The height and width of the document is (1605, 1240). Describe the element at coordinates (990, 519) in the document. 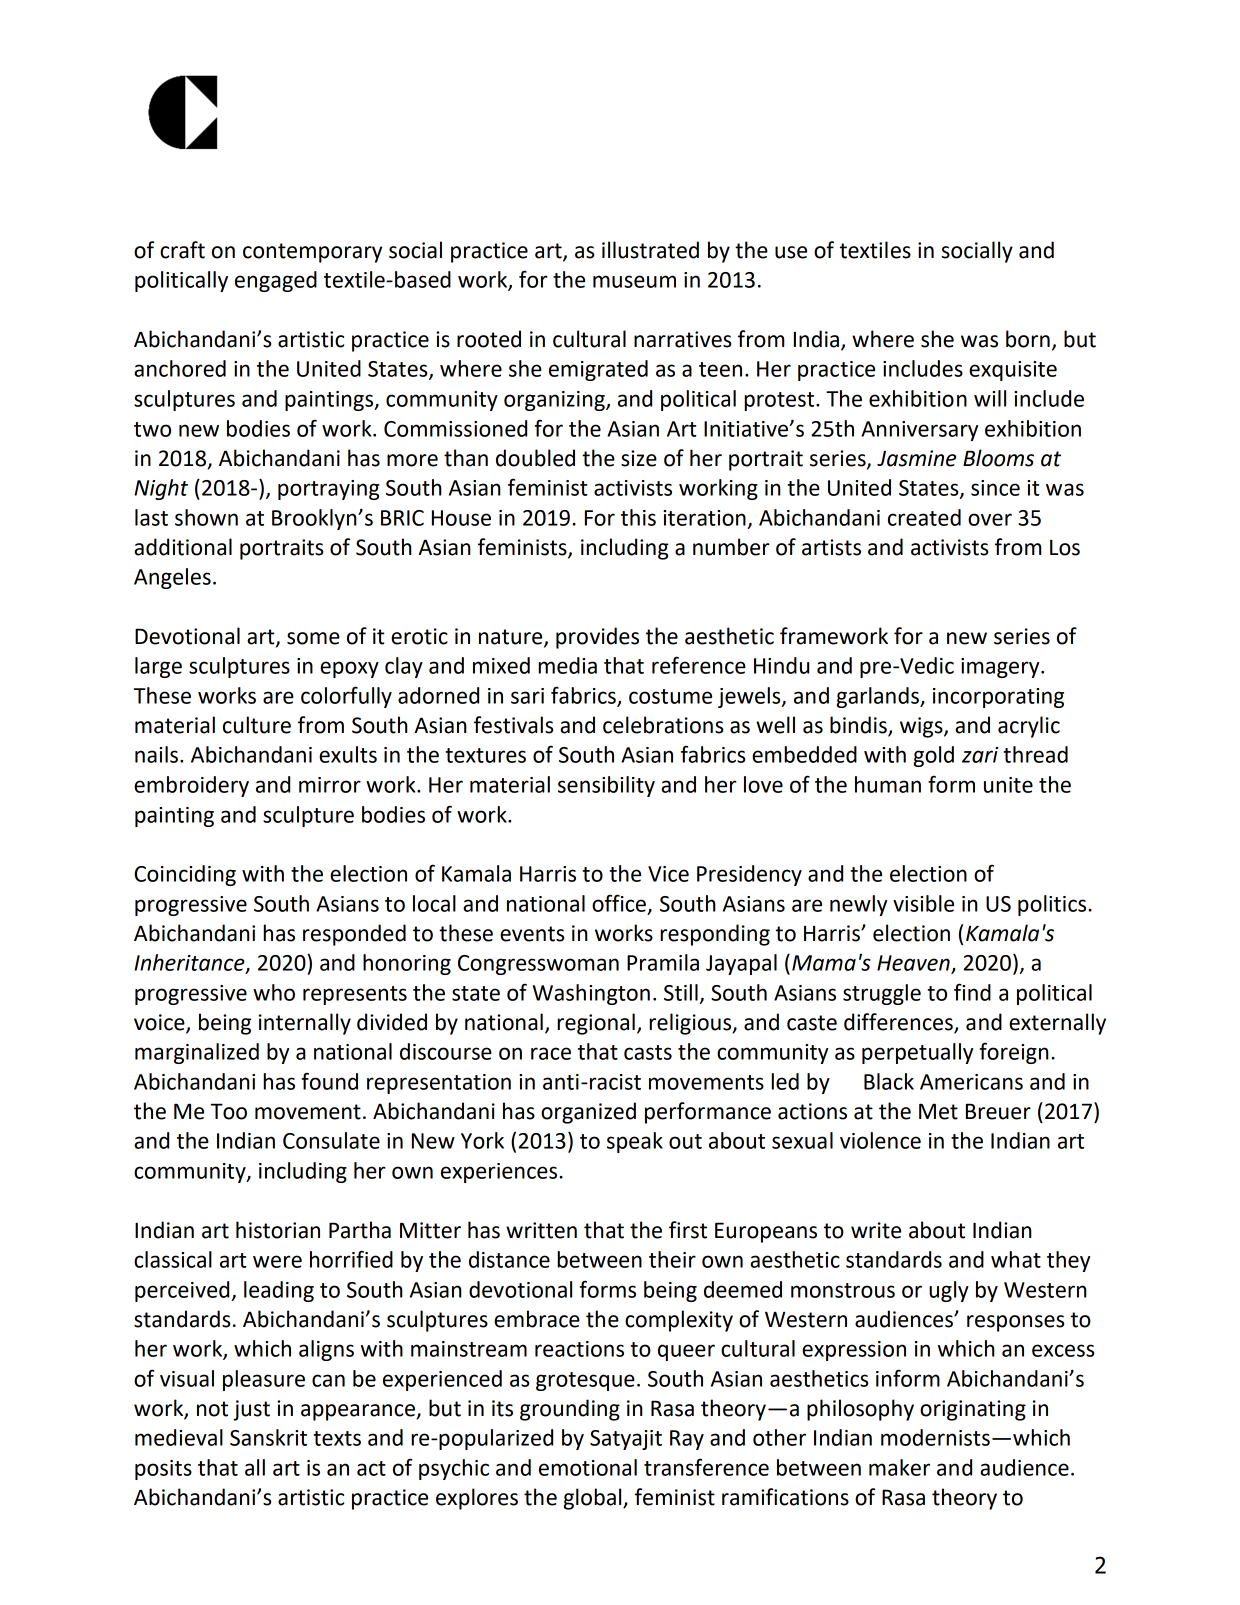

I see `over` at that location.
